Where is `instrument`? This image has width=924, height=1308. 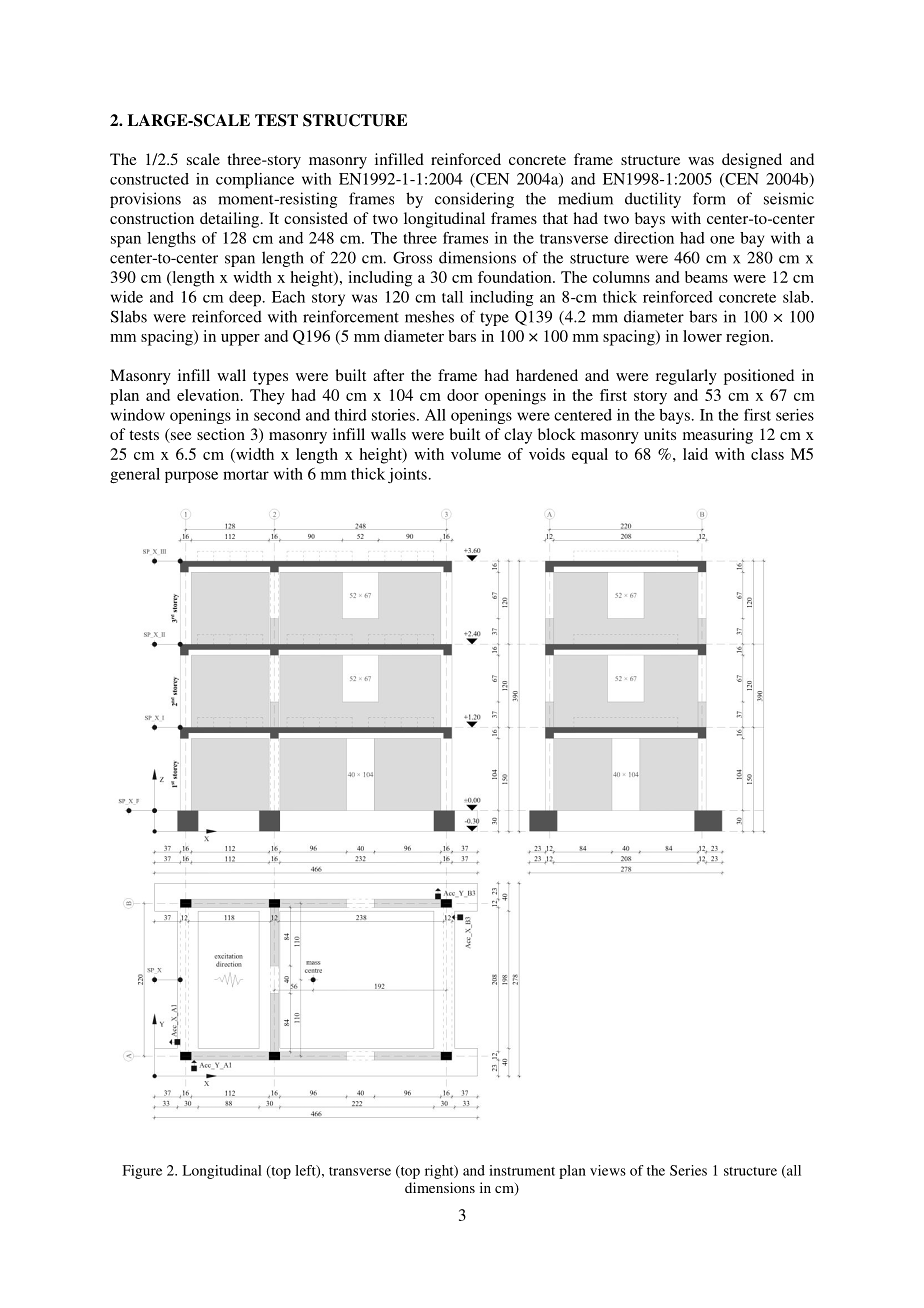
instrument is located at coordinates (522, 1170).
